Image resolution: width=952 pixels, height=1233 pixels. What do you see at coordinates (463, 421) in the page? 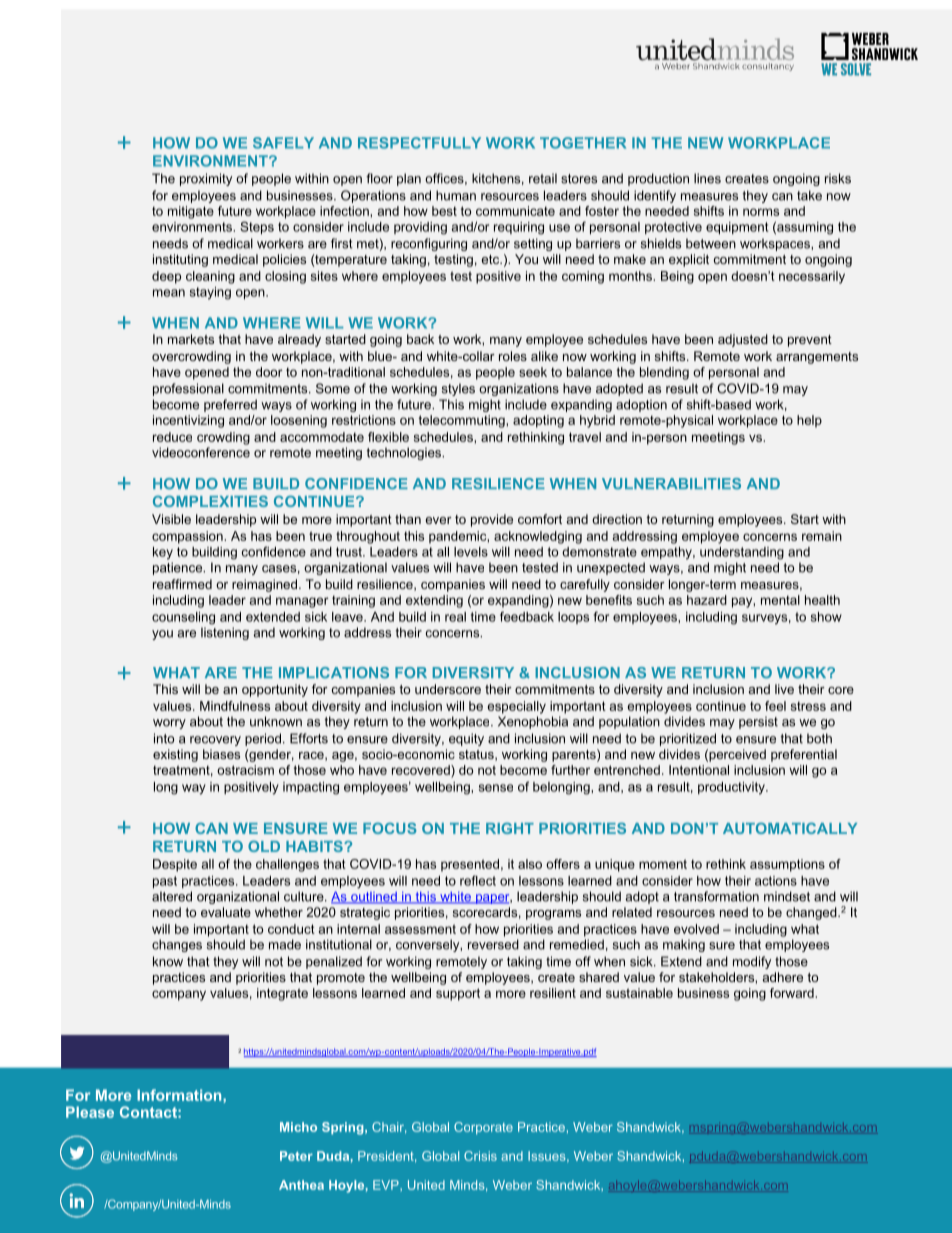
I see `telecommuting` at bounding box center [463, 421].
